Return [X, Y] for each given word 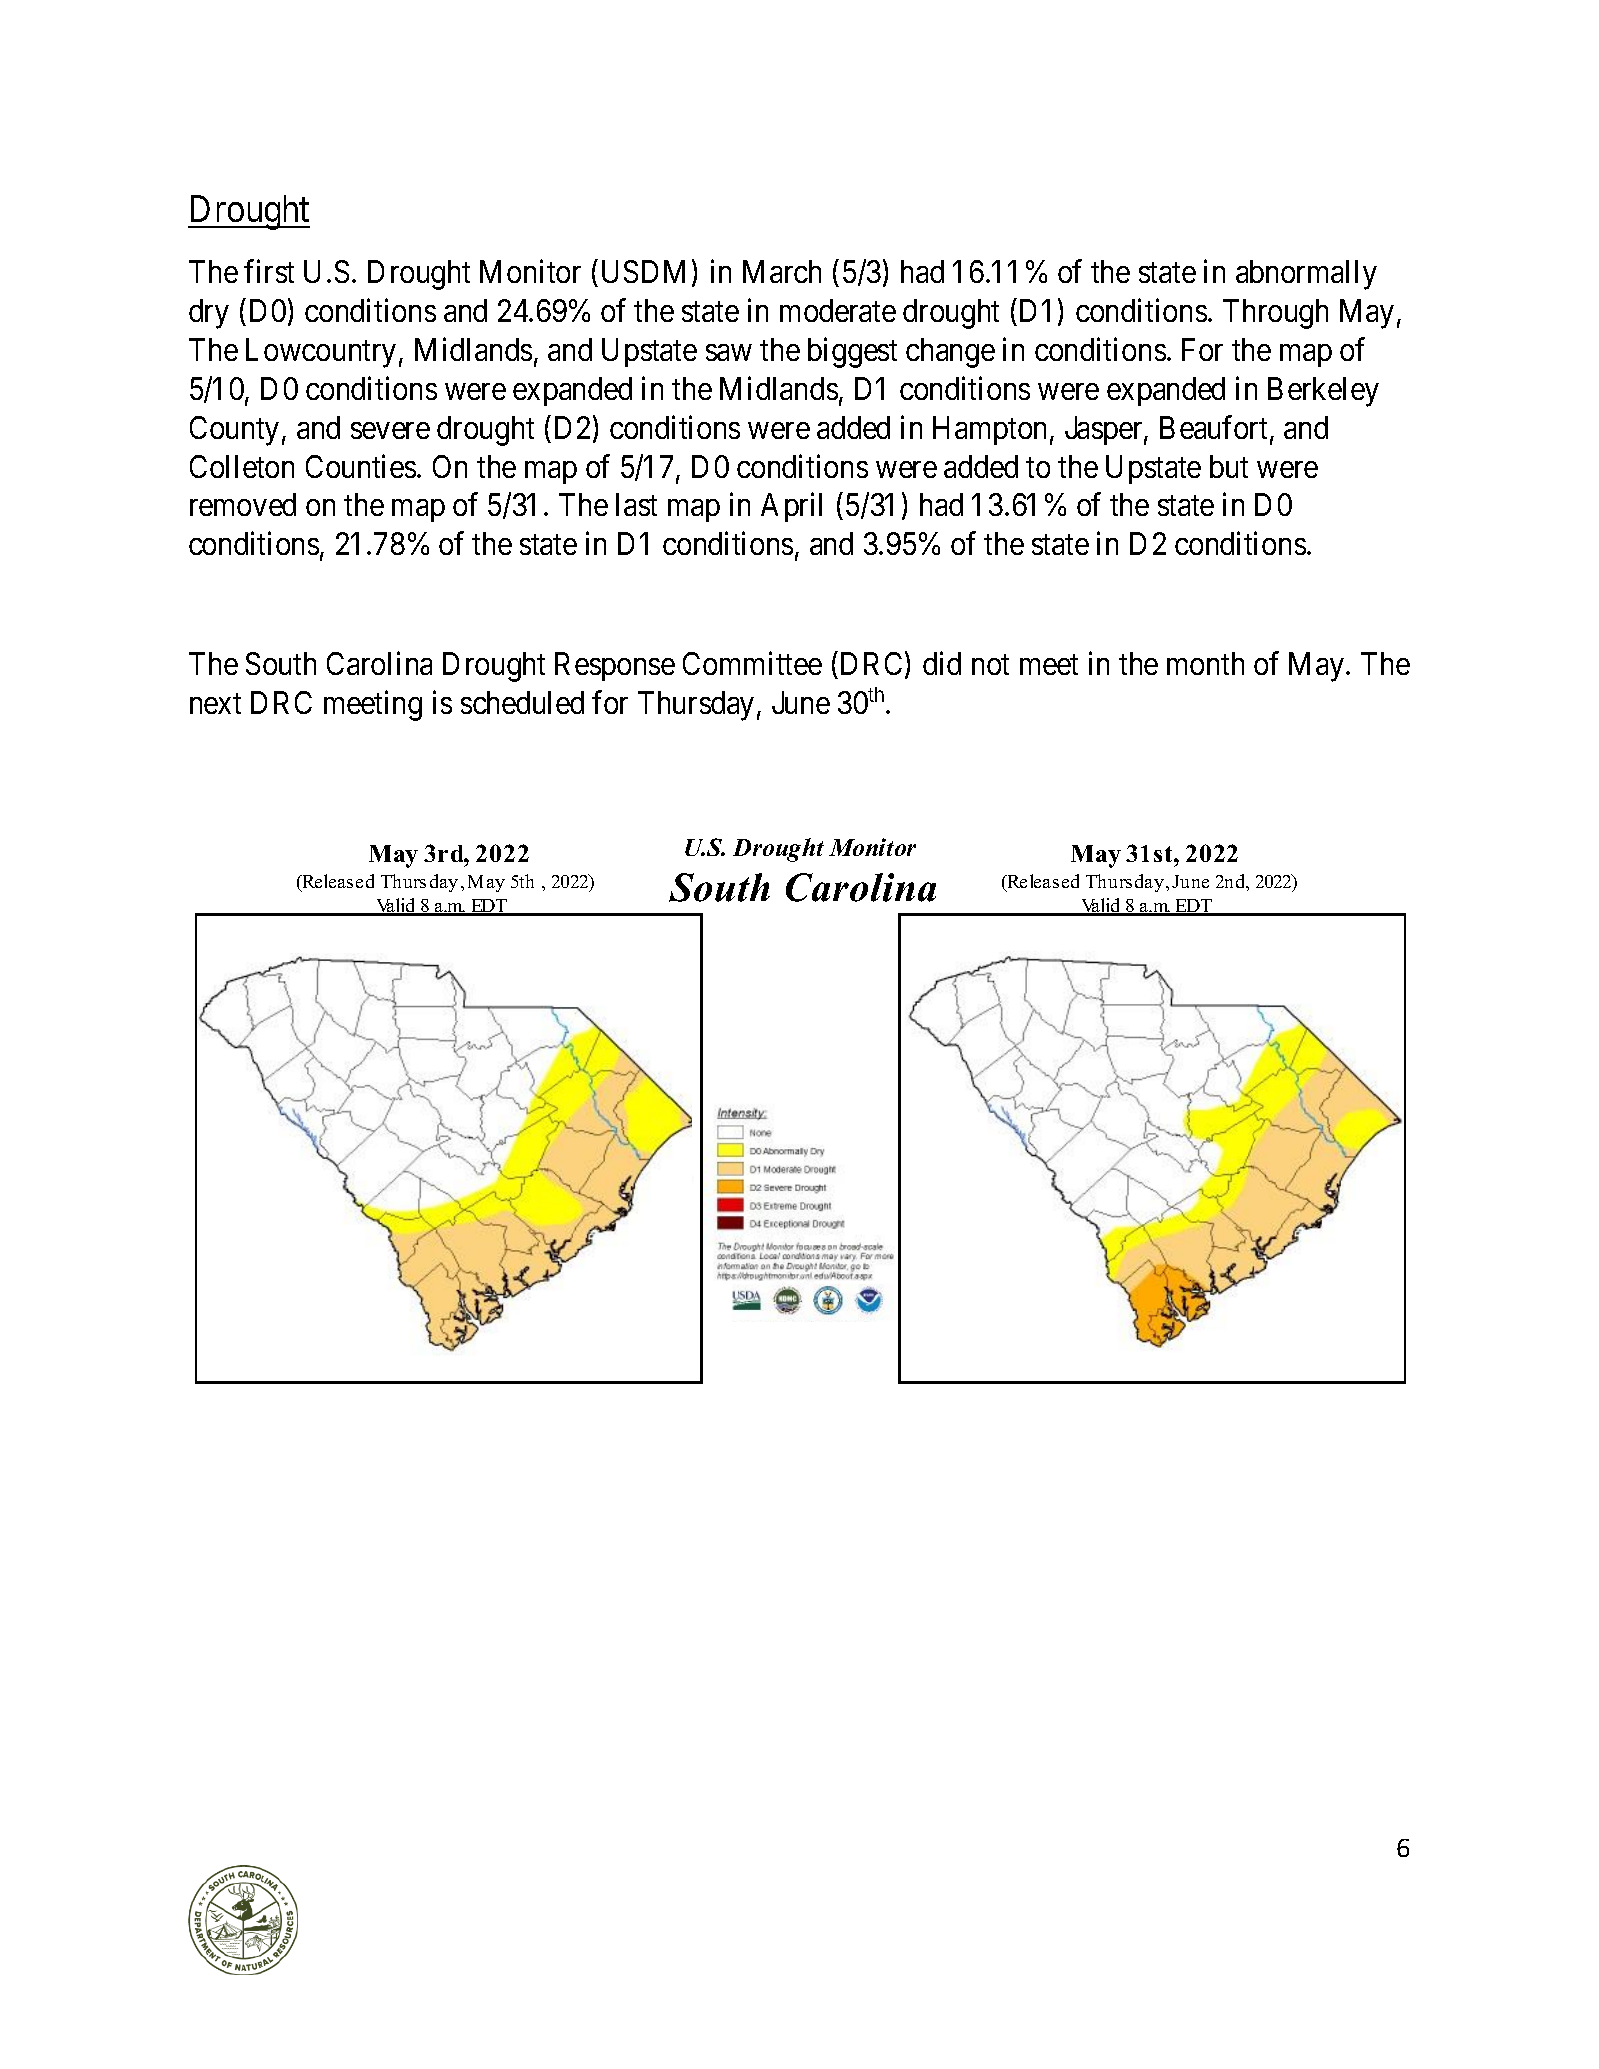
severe [390, 430]
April [791, 507]
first [269, 271]
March [782, 271]
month [1205, 663]
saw [728, 353]
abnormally [1306, 275]
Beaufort [1215, 428]
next [215, 704]
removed [243, 504]
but [1229, 466]
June [801, 702]
